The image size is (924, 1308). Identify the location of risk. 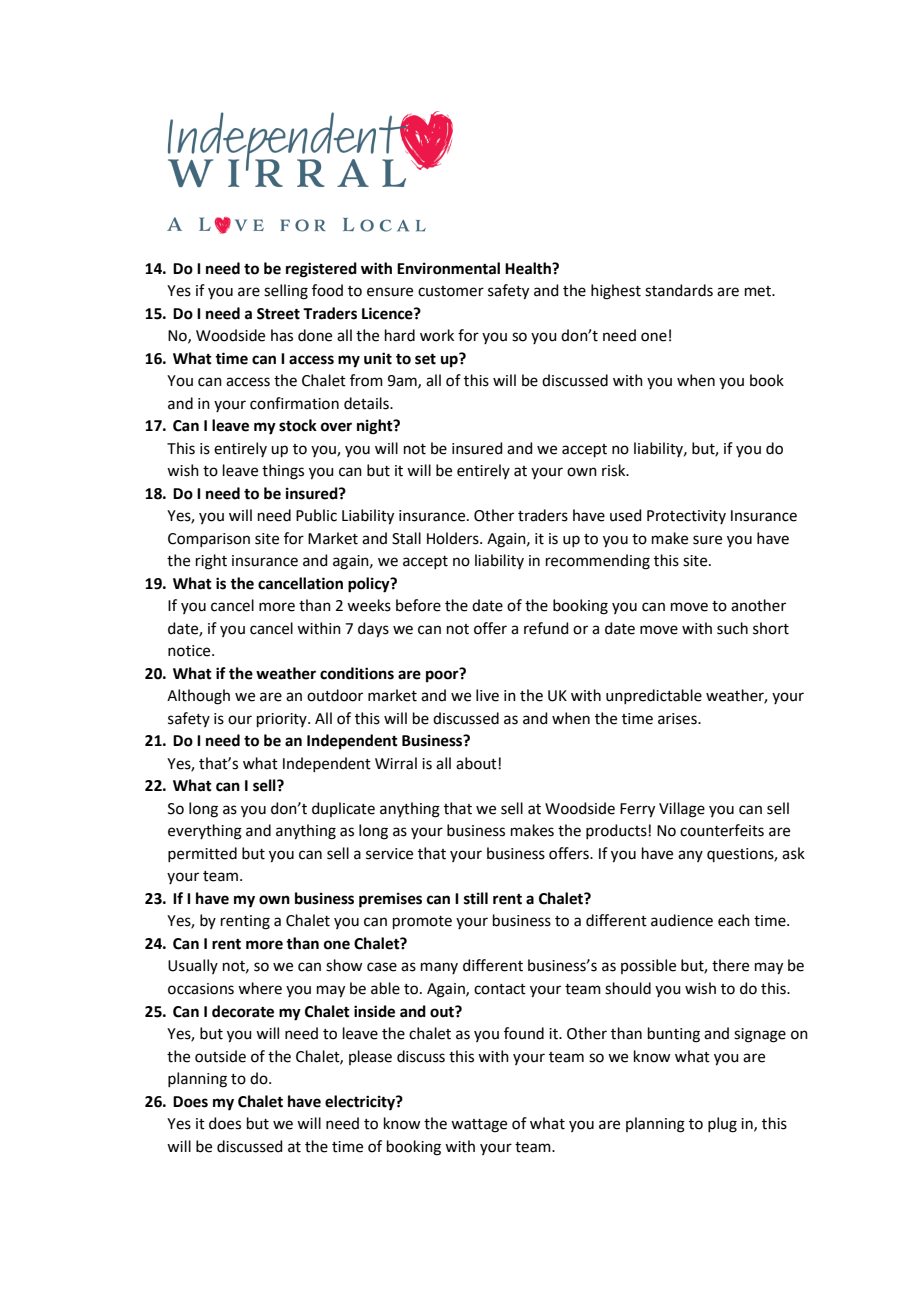
(615, 470).
